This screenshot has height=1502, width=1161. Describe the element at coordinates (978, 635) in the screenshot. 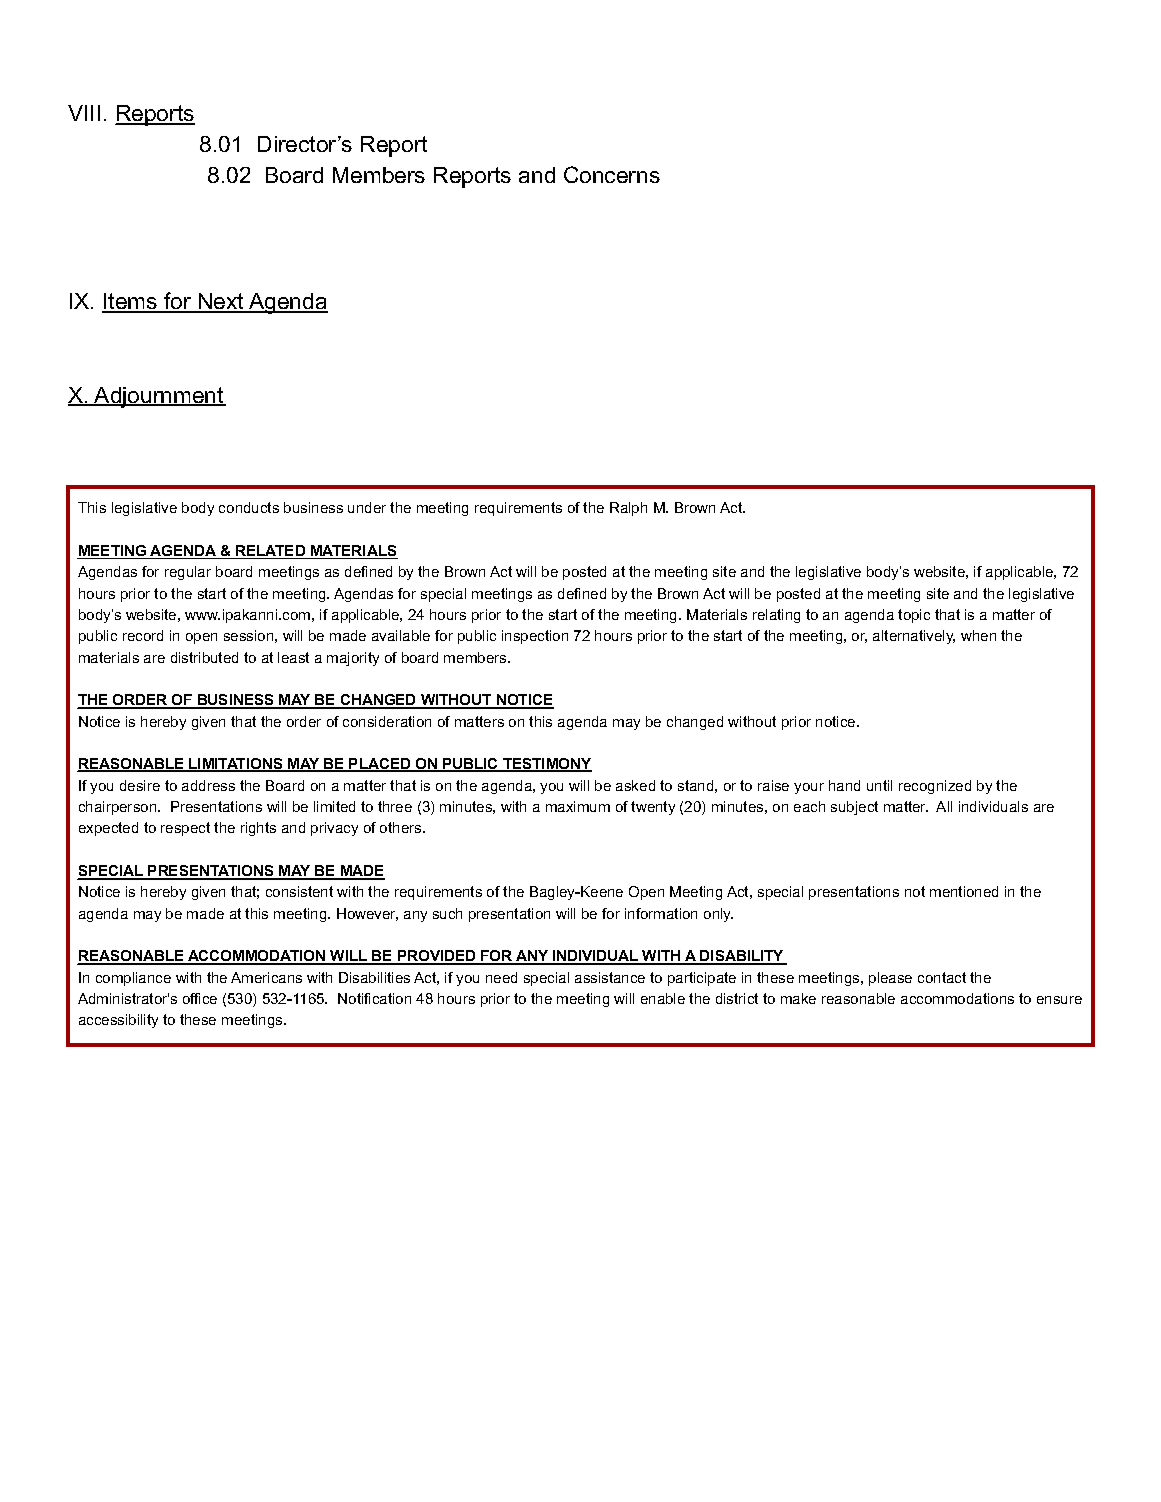

I see `when` at that location.
